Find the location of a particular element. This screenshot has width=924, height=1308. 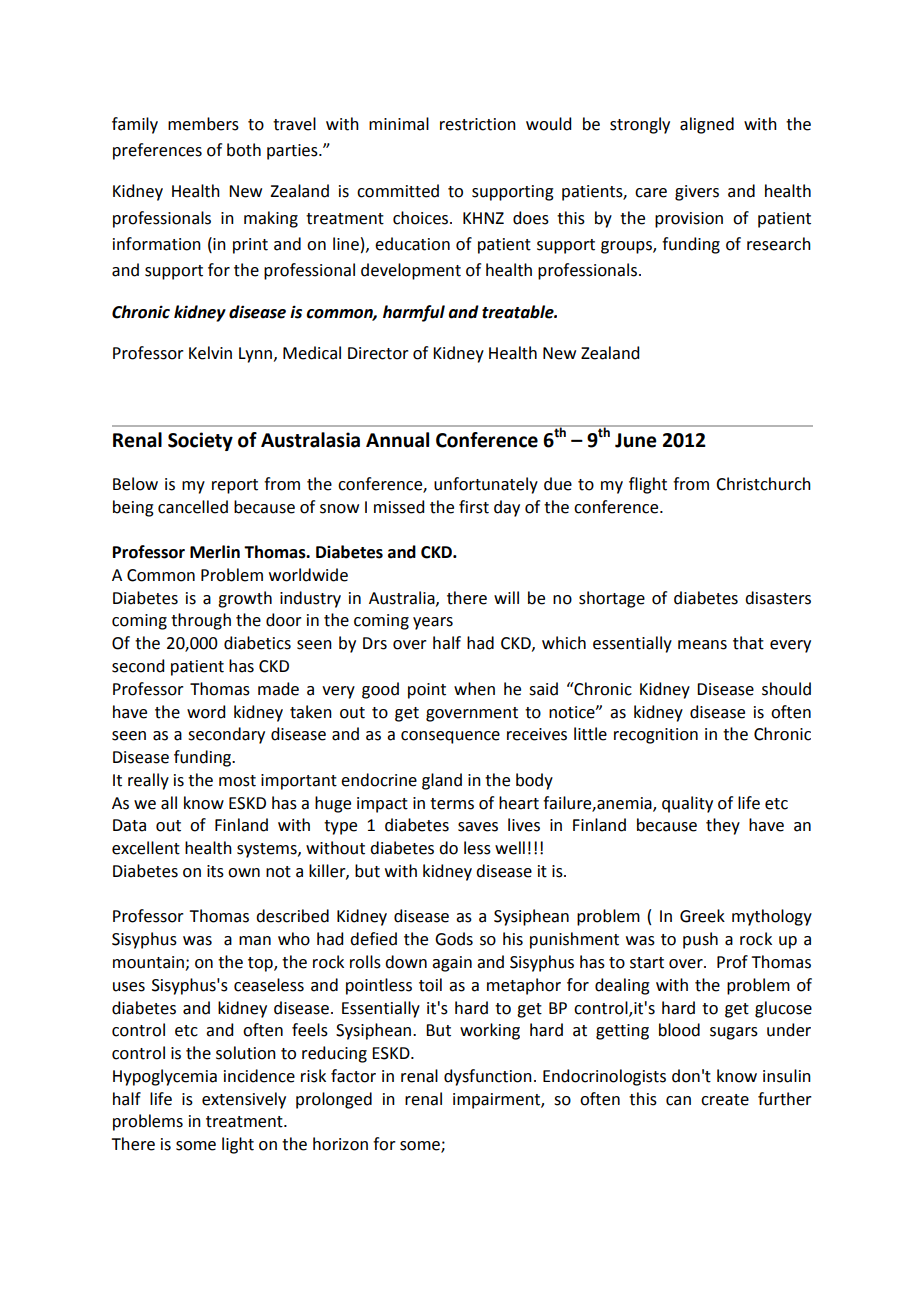

both is located at coordinates (244, 150).
